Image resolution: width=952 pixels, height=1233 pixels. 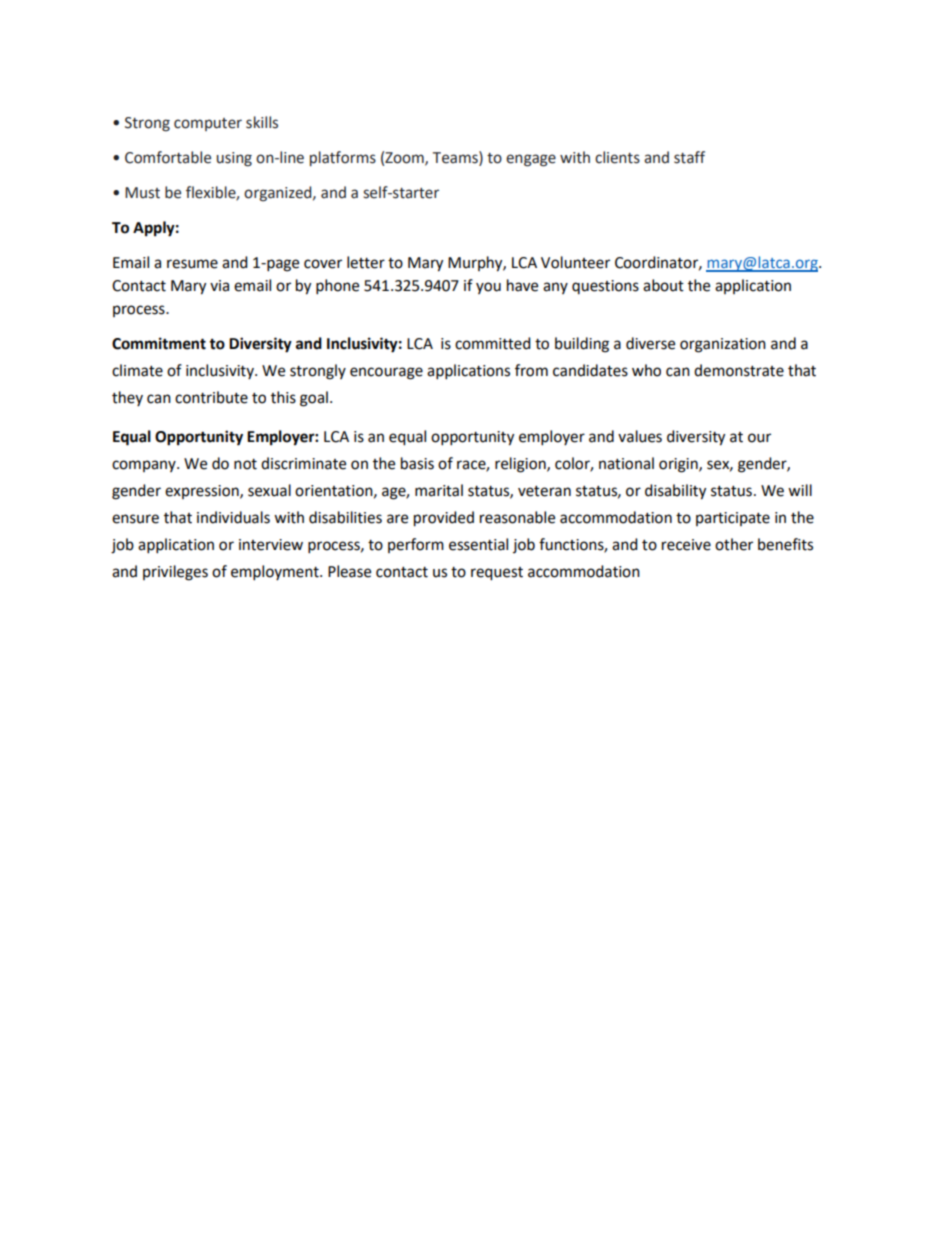 I want to click on committed, so click(x=493, y=343).
